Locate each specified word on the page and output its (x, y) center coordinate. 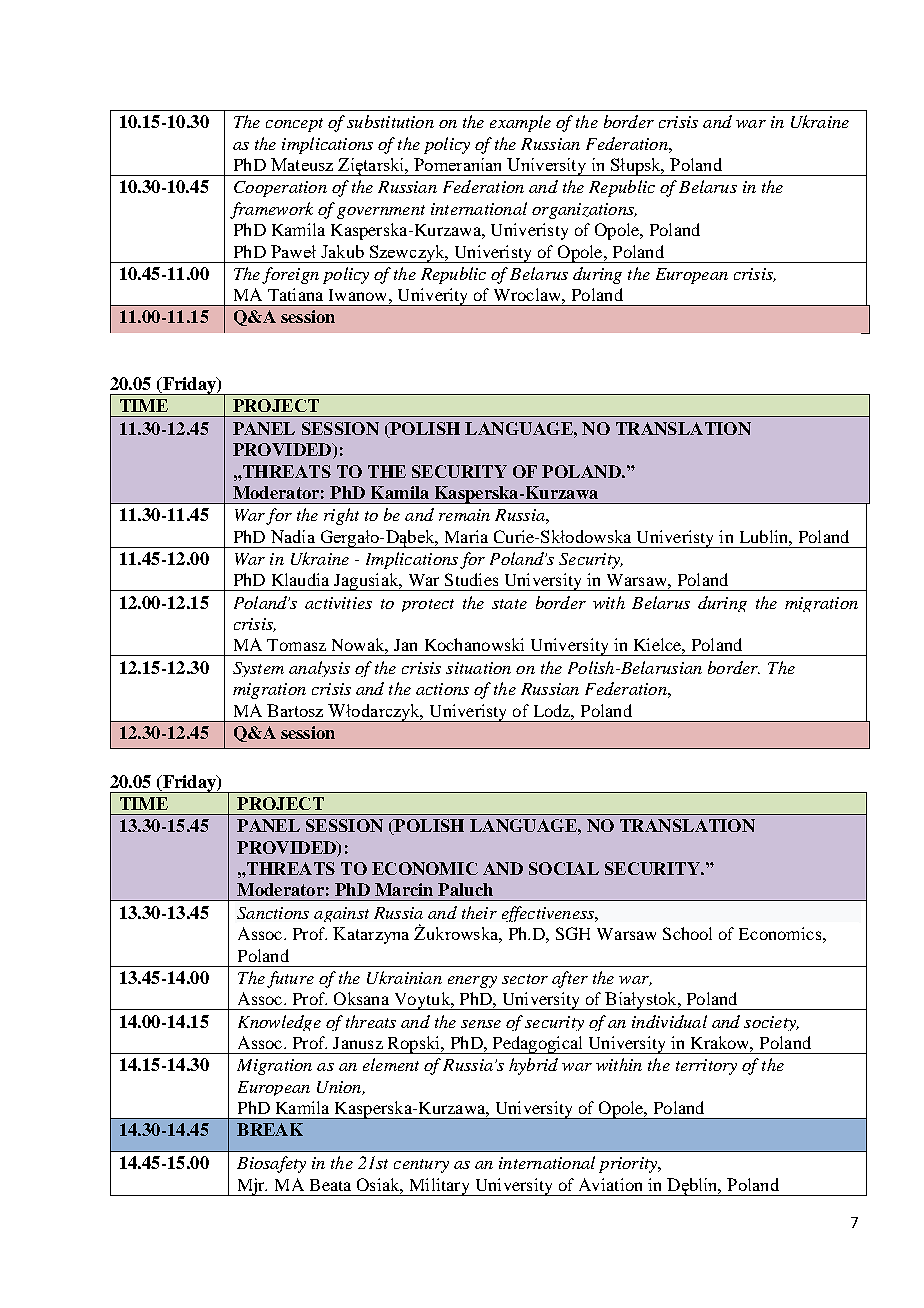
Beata (330, 1185)
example (520, 123)
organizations (584, 211)
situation (478, 668)
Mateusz (302, 164)
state (509, 604)
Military (439, 1187)
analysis (319, 669)
